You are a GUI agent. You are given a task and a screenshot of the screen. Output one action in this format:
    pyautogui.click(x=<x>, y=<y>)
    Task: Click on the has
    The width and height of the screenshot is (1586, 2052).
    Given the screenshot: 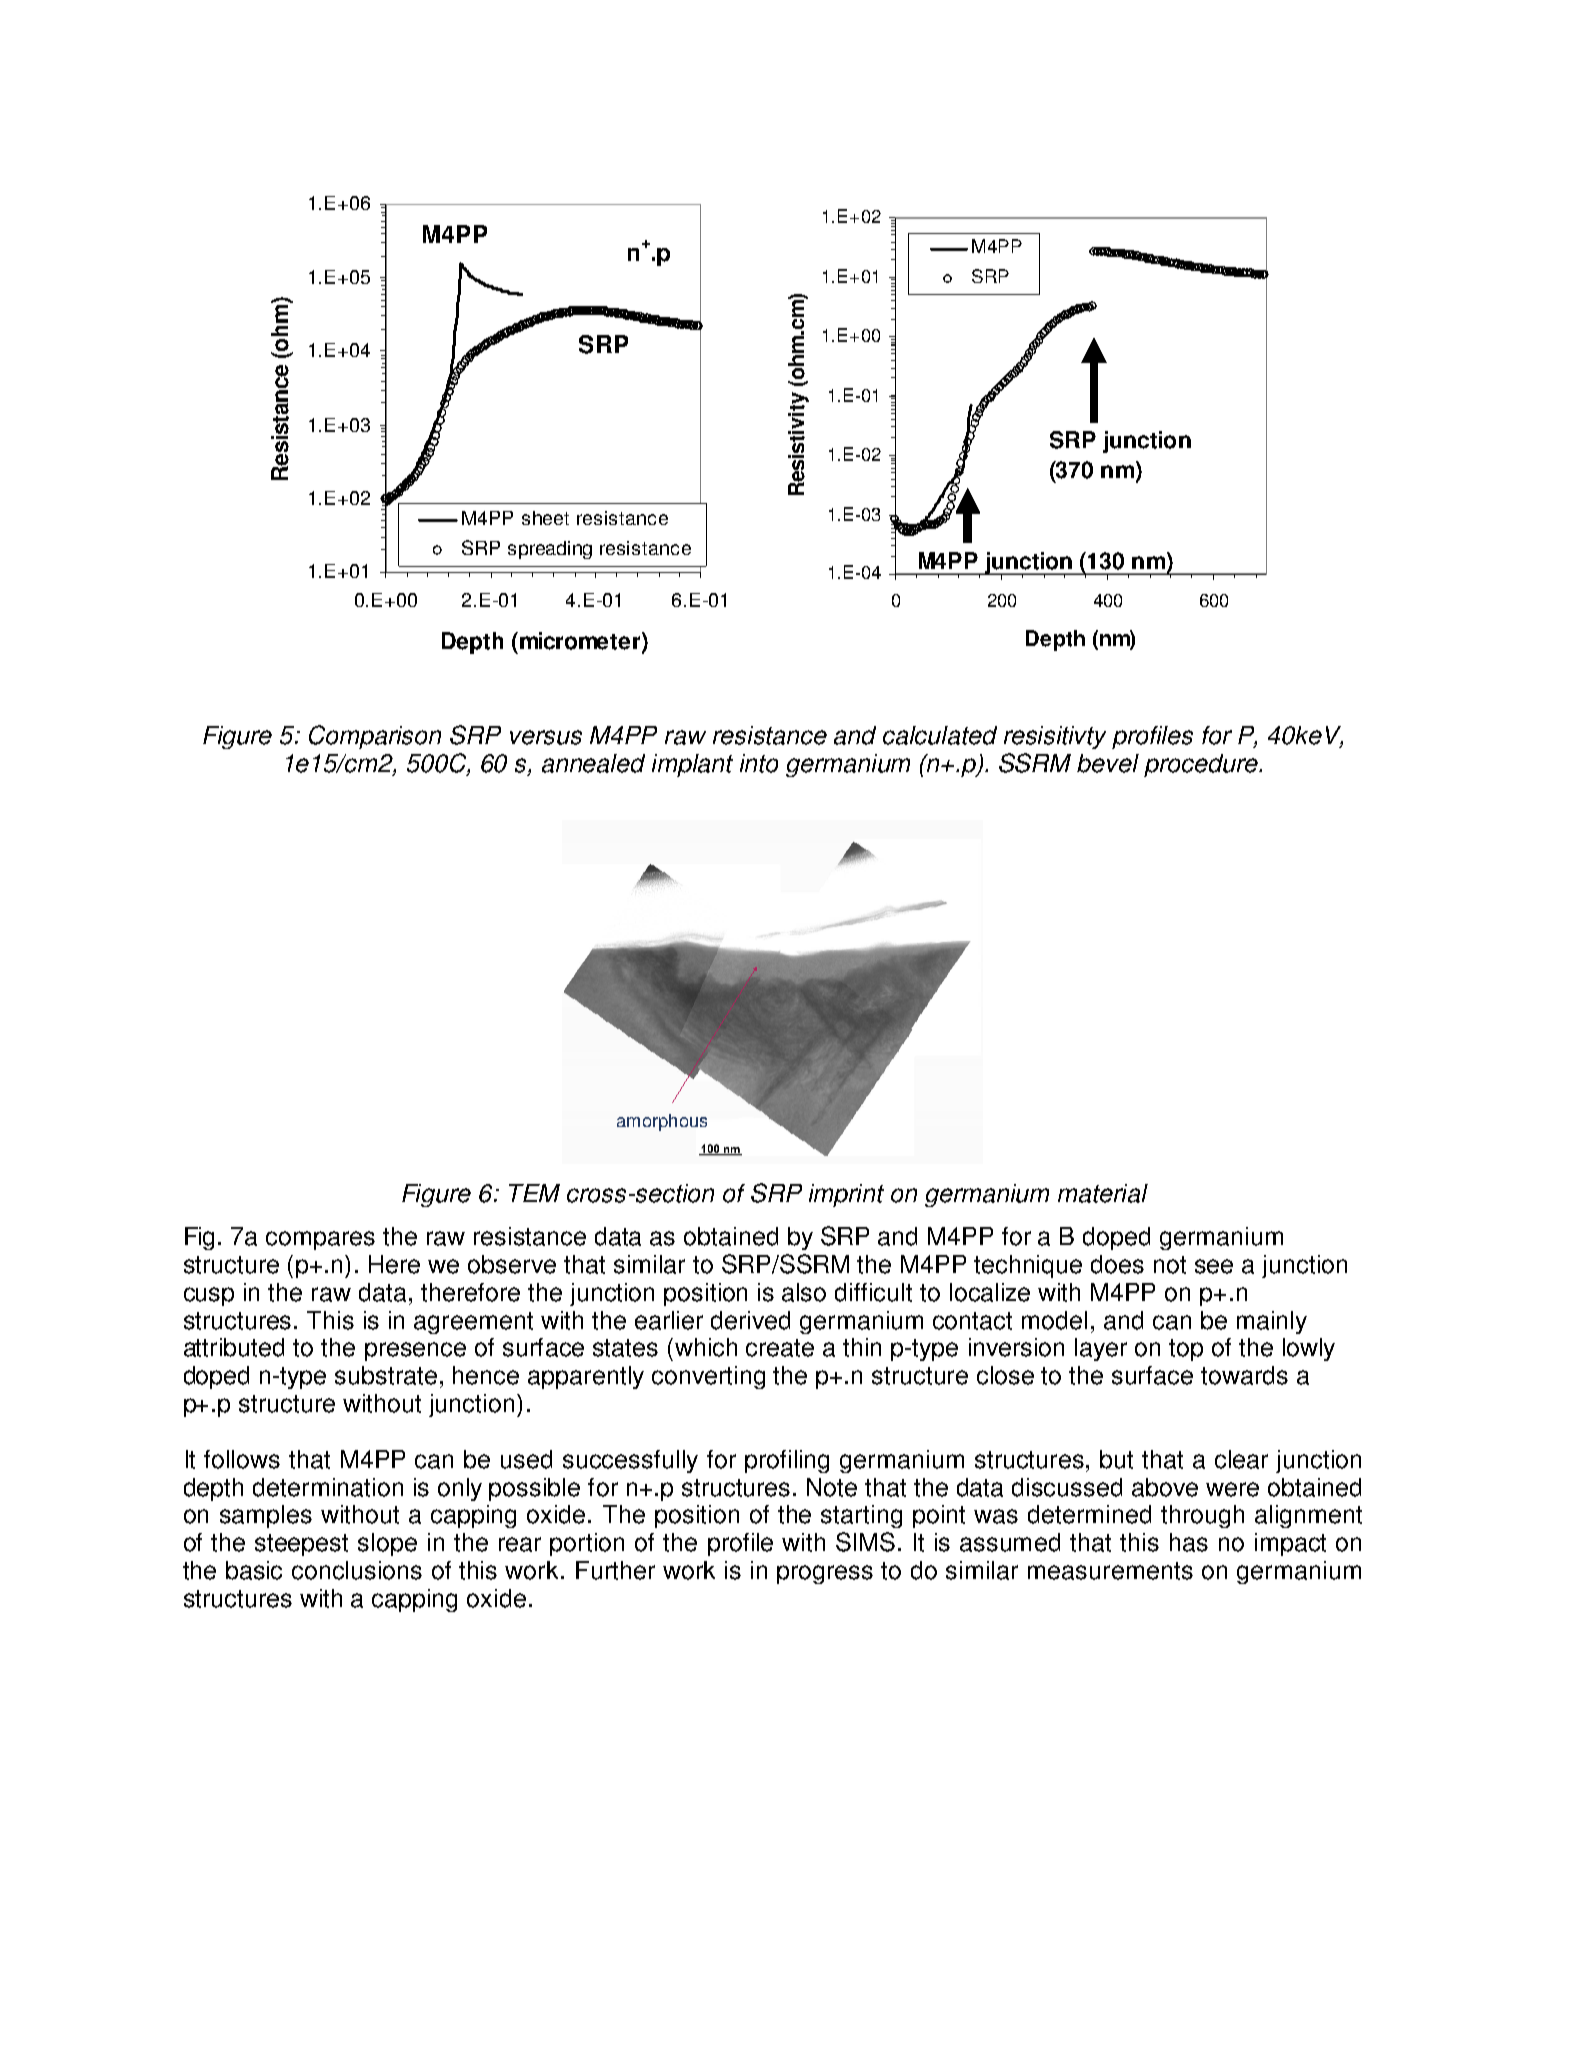 What is the action you would take?
    pyautogui.click(x=1189, y=1542)
